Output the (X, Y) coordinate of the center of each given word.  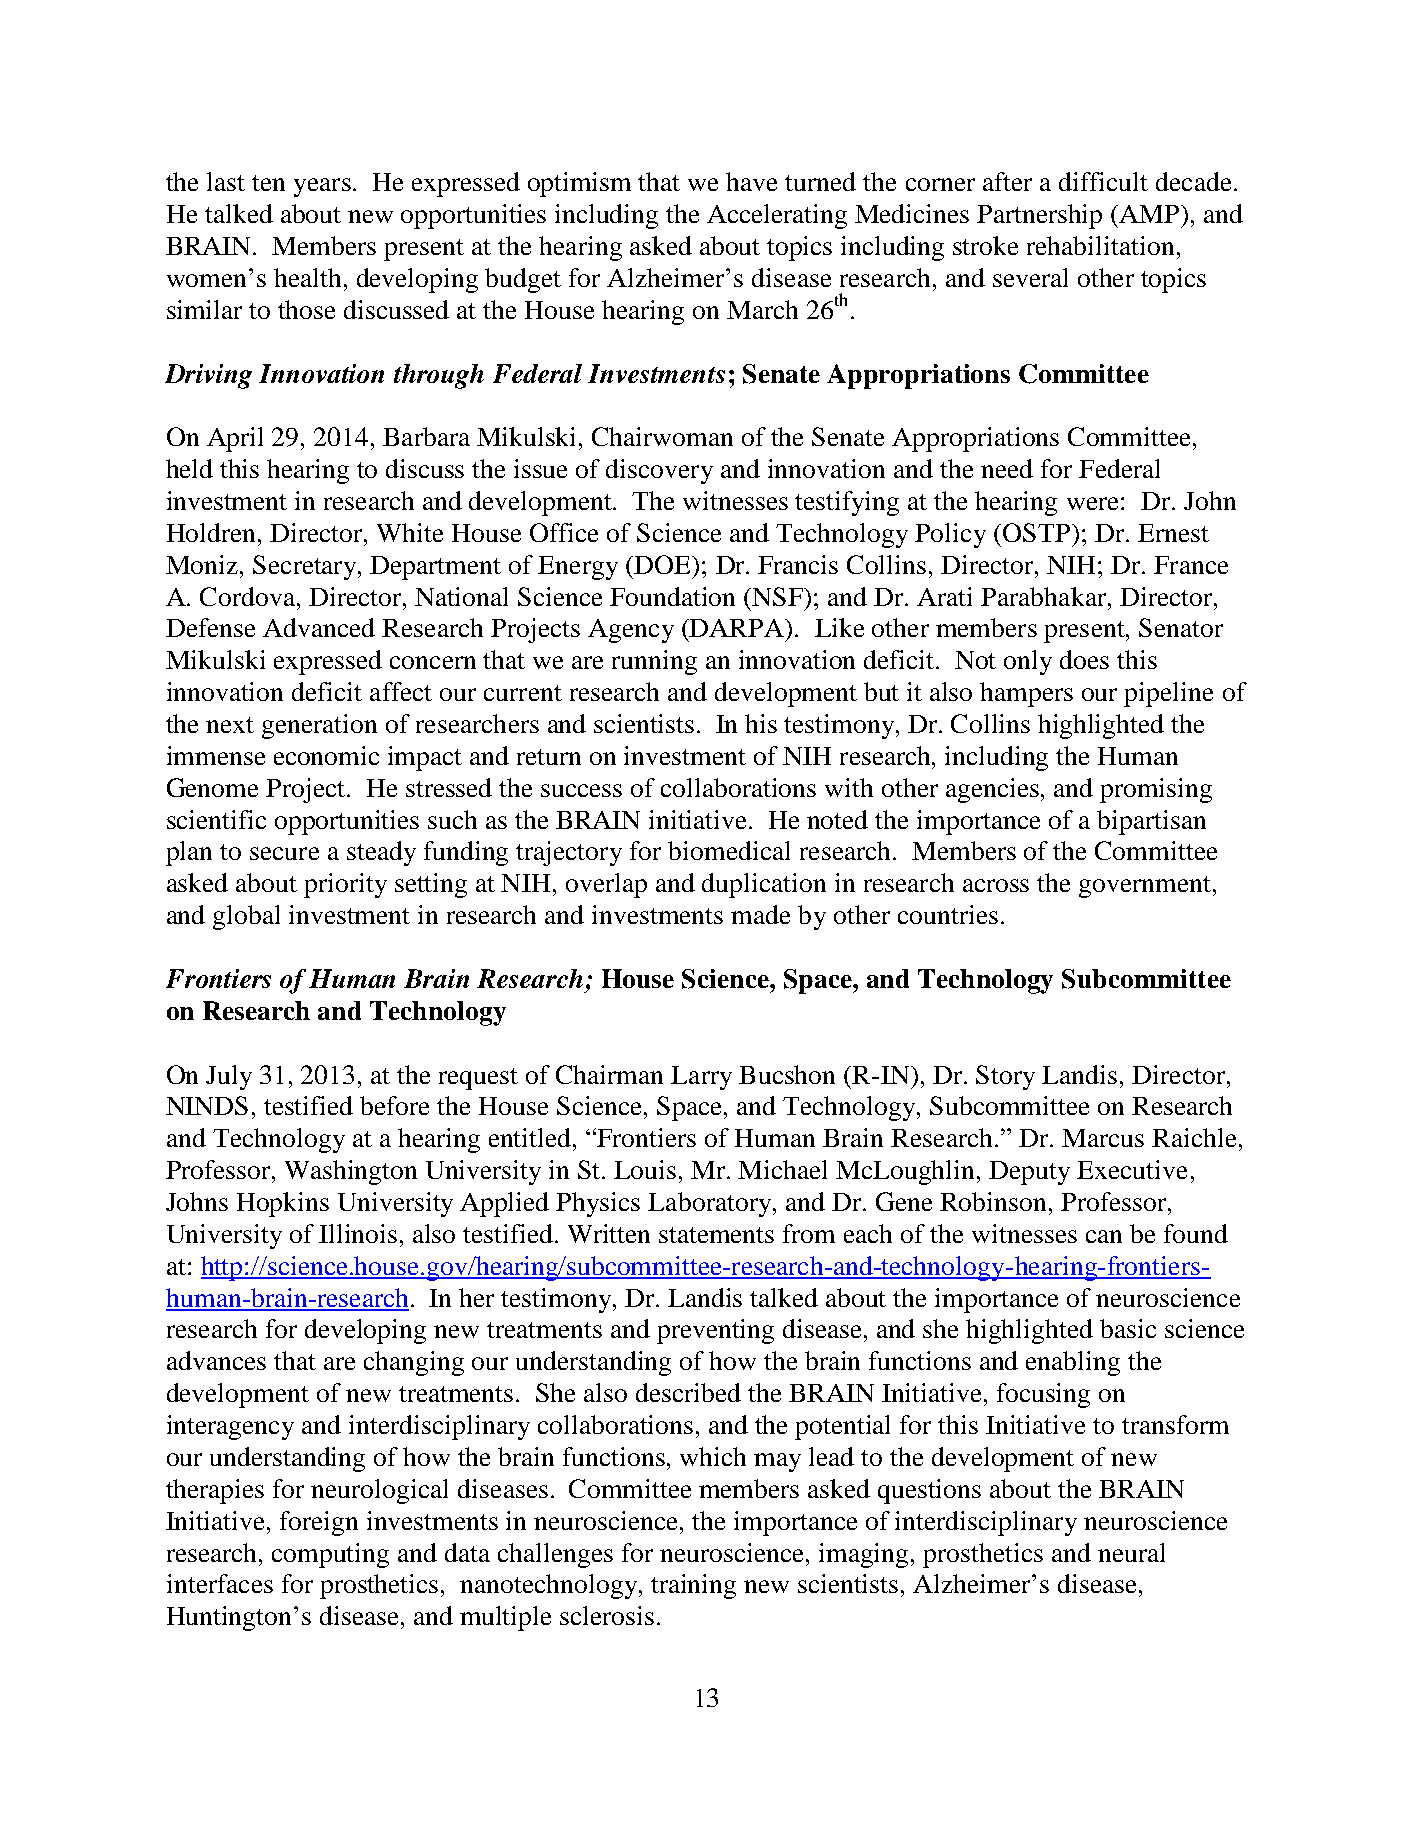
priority (345, 885)
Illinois (358, 1233)
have (751, 181)
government (1145, 887)
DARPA (737, 628)
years (322, 187)
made (760, 914)
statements (716, 1235)
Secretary (306, 567)
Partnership (1039, 216)
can (1104, 1236)
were (1092, 503)
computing (330, 1555)
